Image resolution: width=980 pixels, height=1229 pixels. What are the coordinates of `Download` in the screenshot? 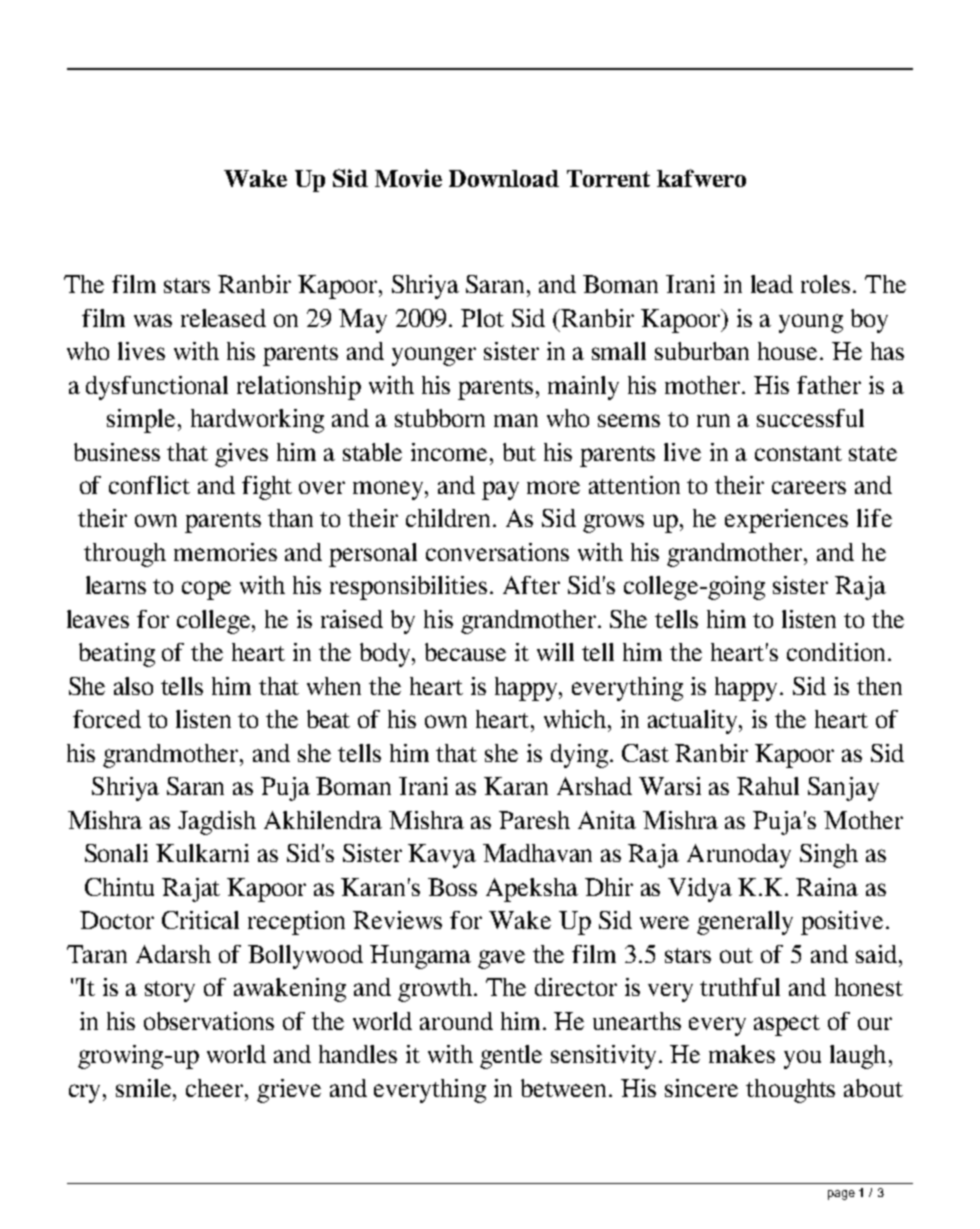 It's located at (504, 178).
